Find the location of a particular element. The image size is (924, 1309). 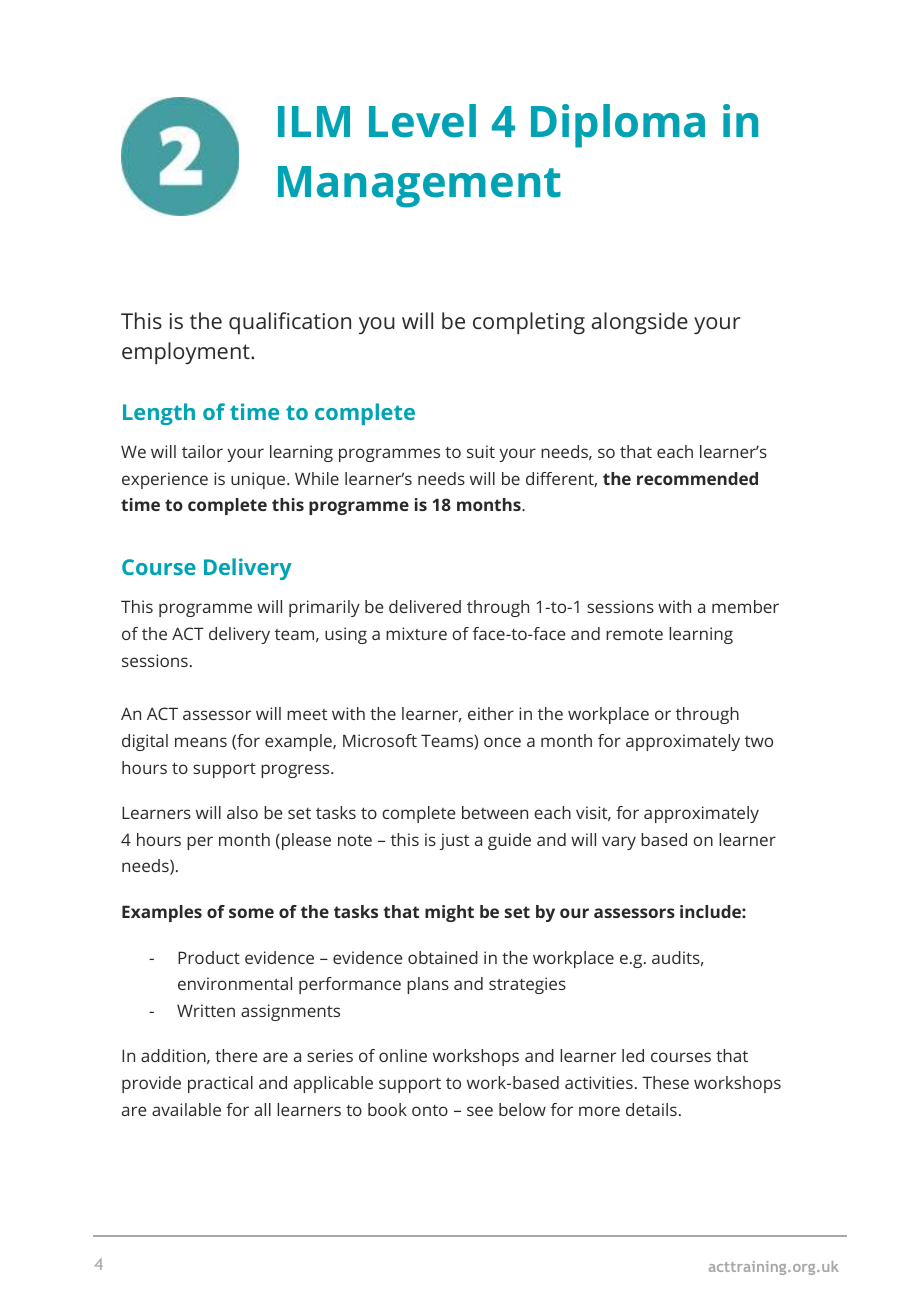

some is located at coordinates (251, 913).
